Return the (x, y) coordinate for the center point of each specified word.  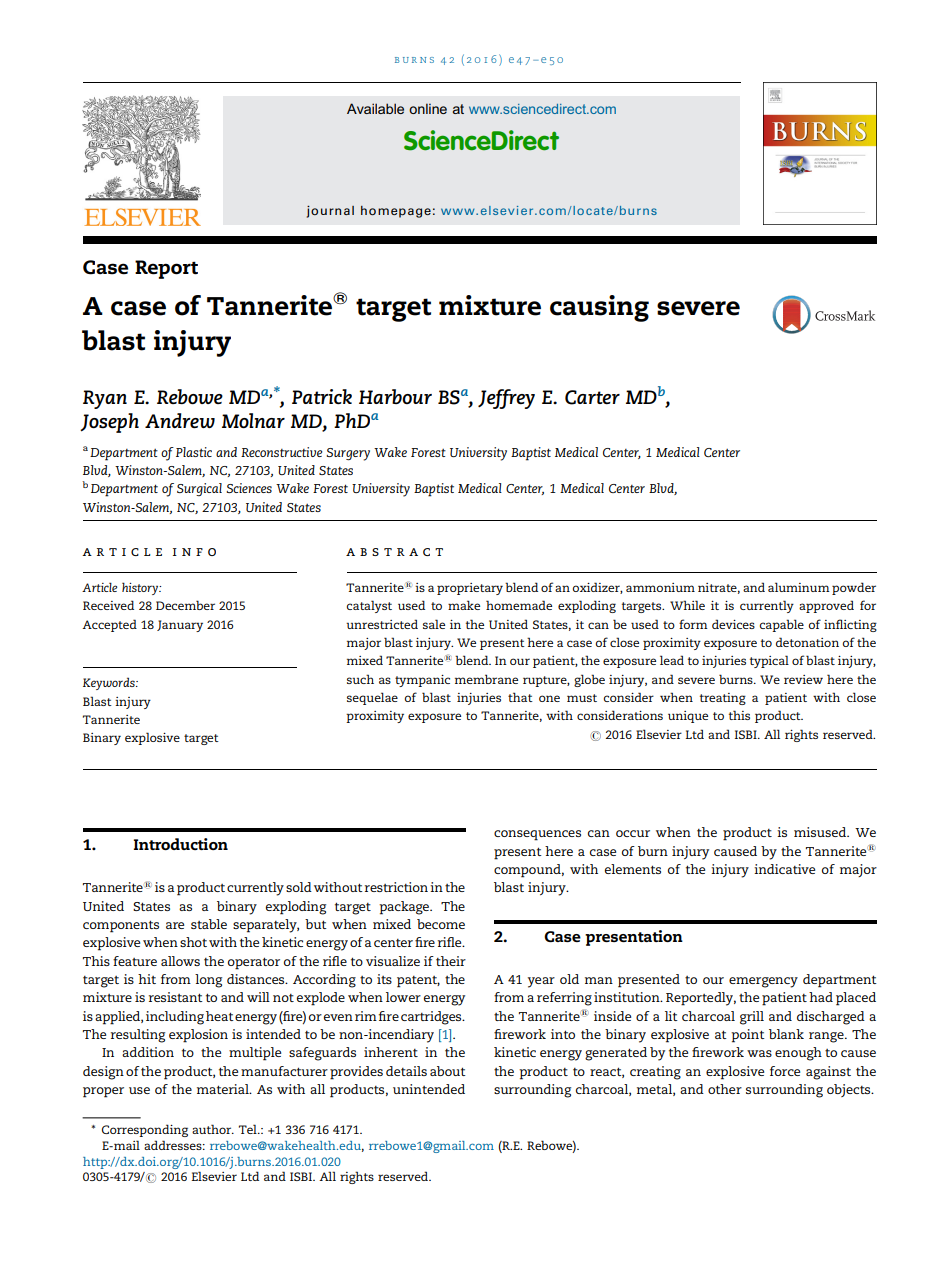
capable (782, 625)
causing (599, 308)
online (428, 108)
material (224, 1089)
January (180, 626)
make (464, 605)
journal (330, 212)
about (448, 1071)
